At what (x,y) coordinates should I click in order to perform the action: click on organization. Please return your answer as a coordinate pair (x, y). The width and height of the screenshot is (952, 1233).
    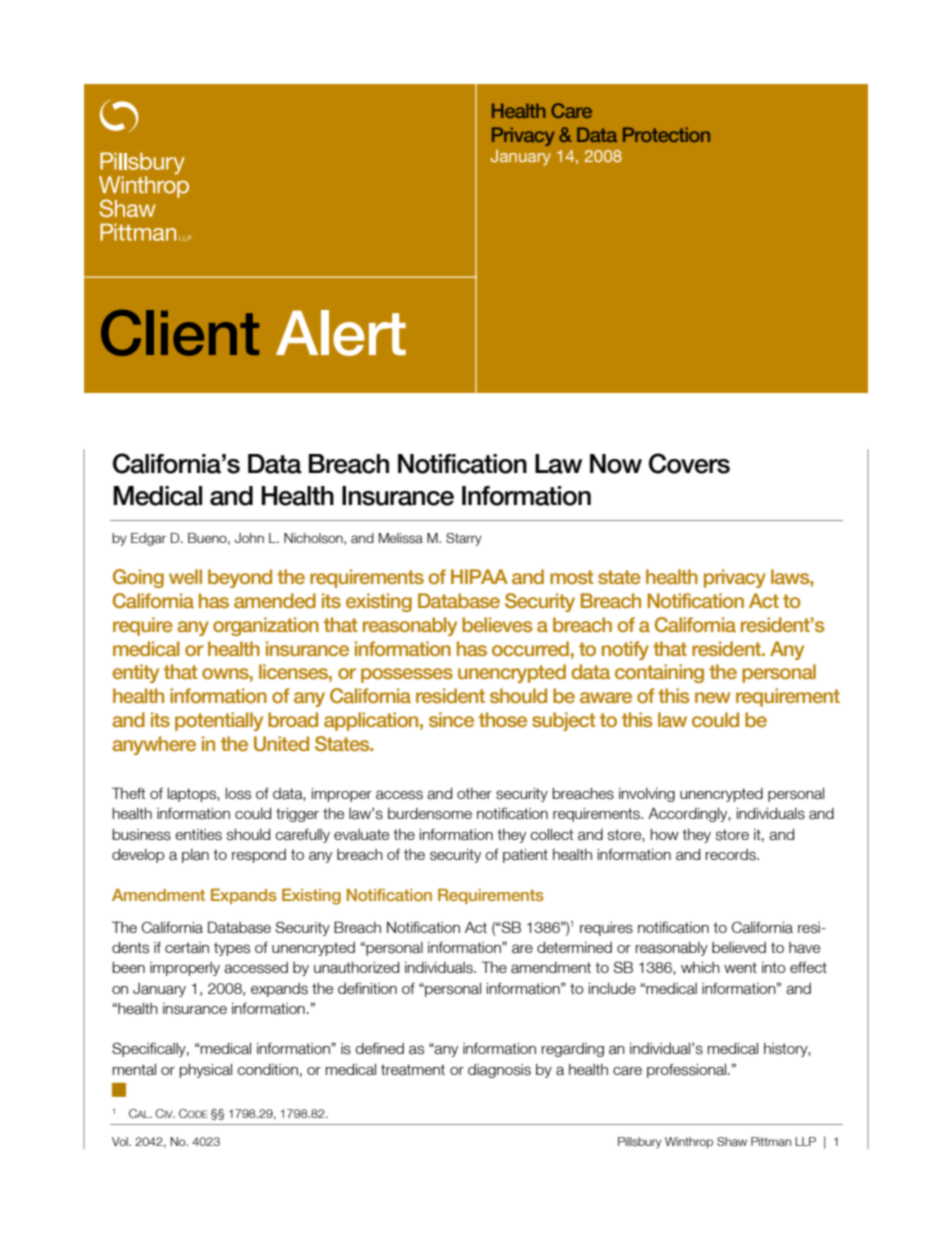
    Looking at the image, I should click on (266, 626).
